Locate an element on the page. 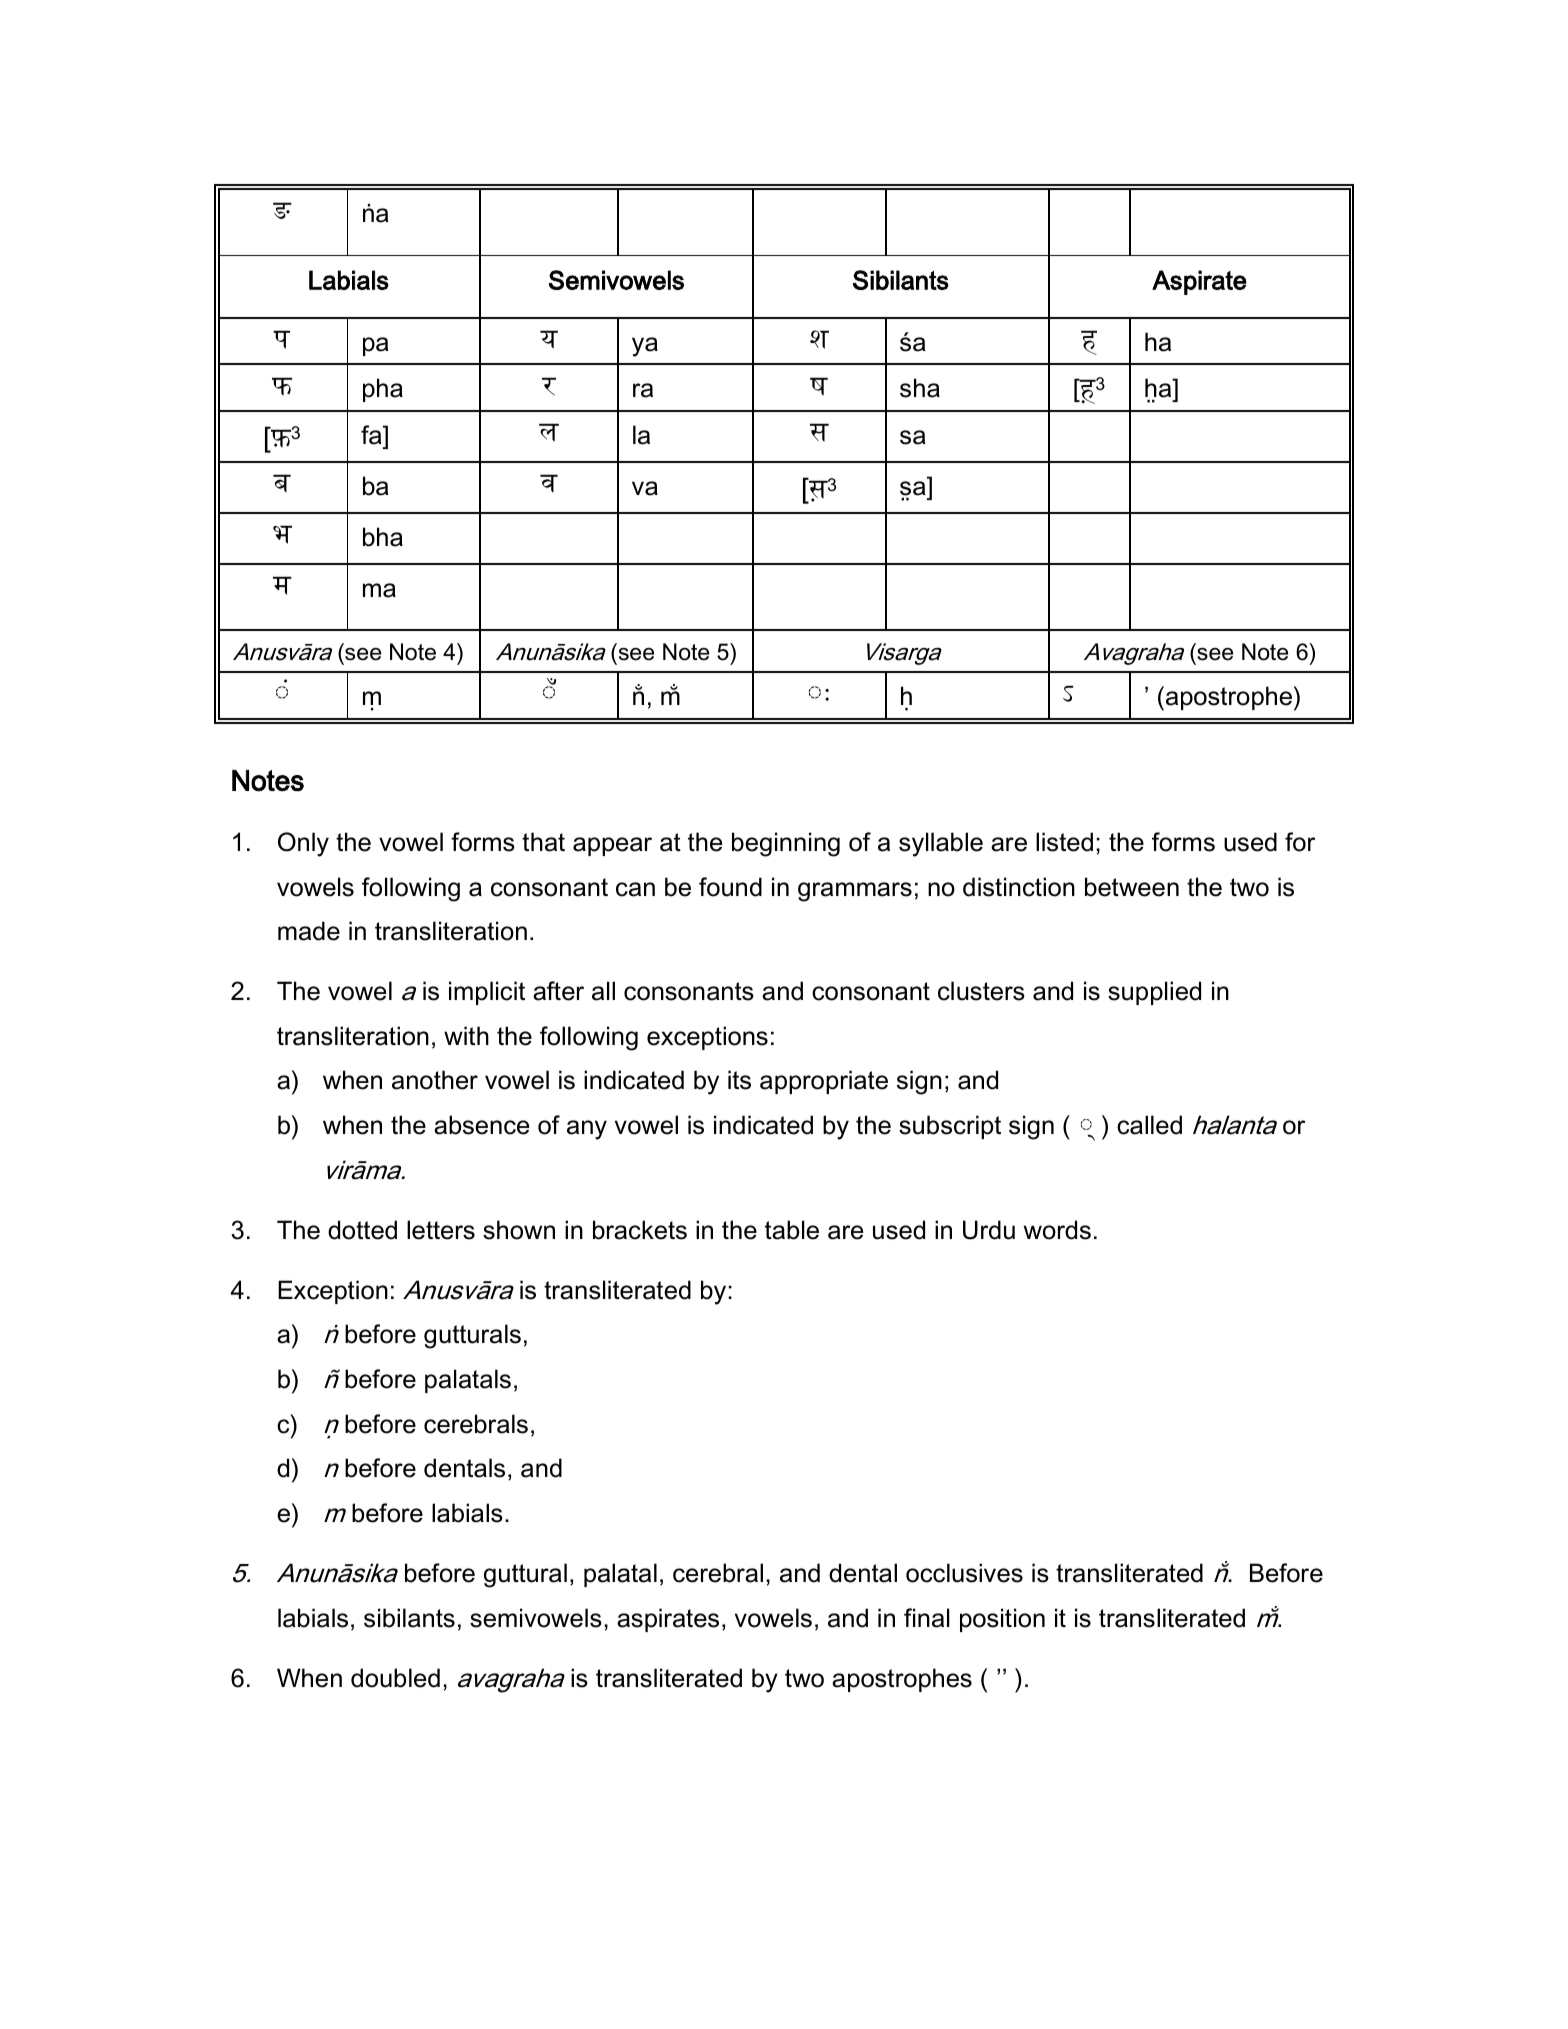 This page has width=1568, height=2029. found is located at coordinates (730, 887).
